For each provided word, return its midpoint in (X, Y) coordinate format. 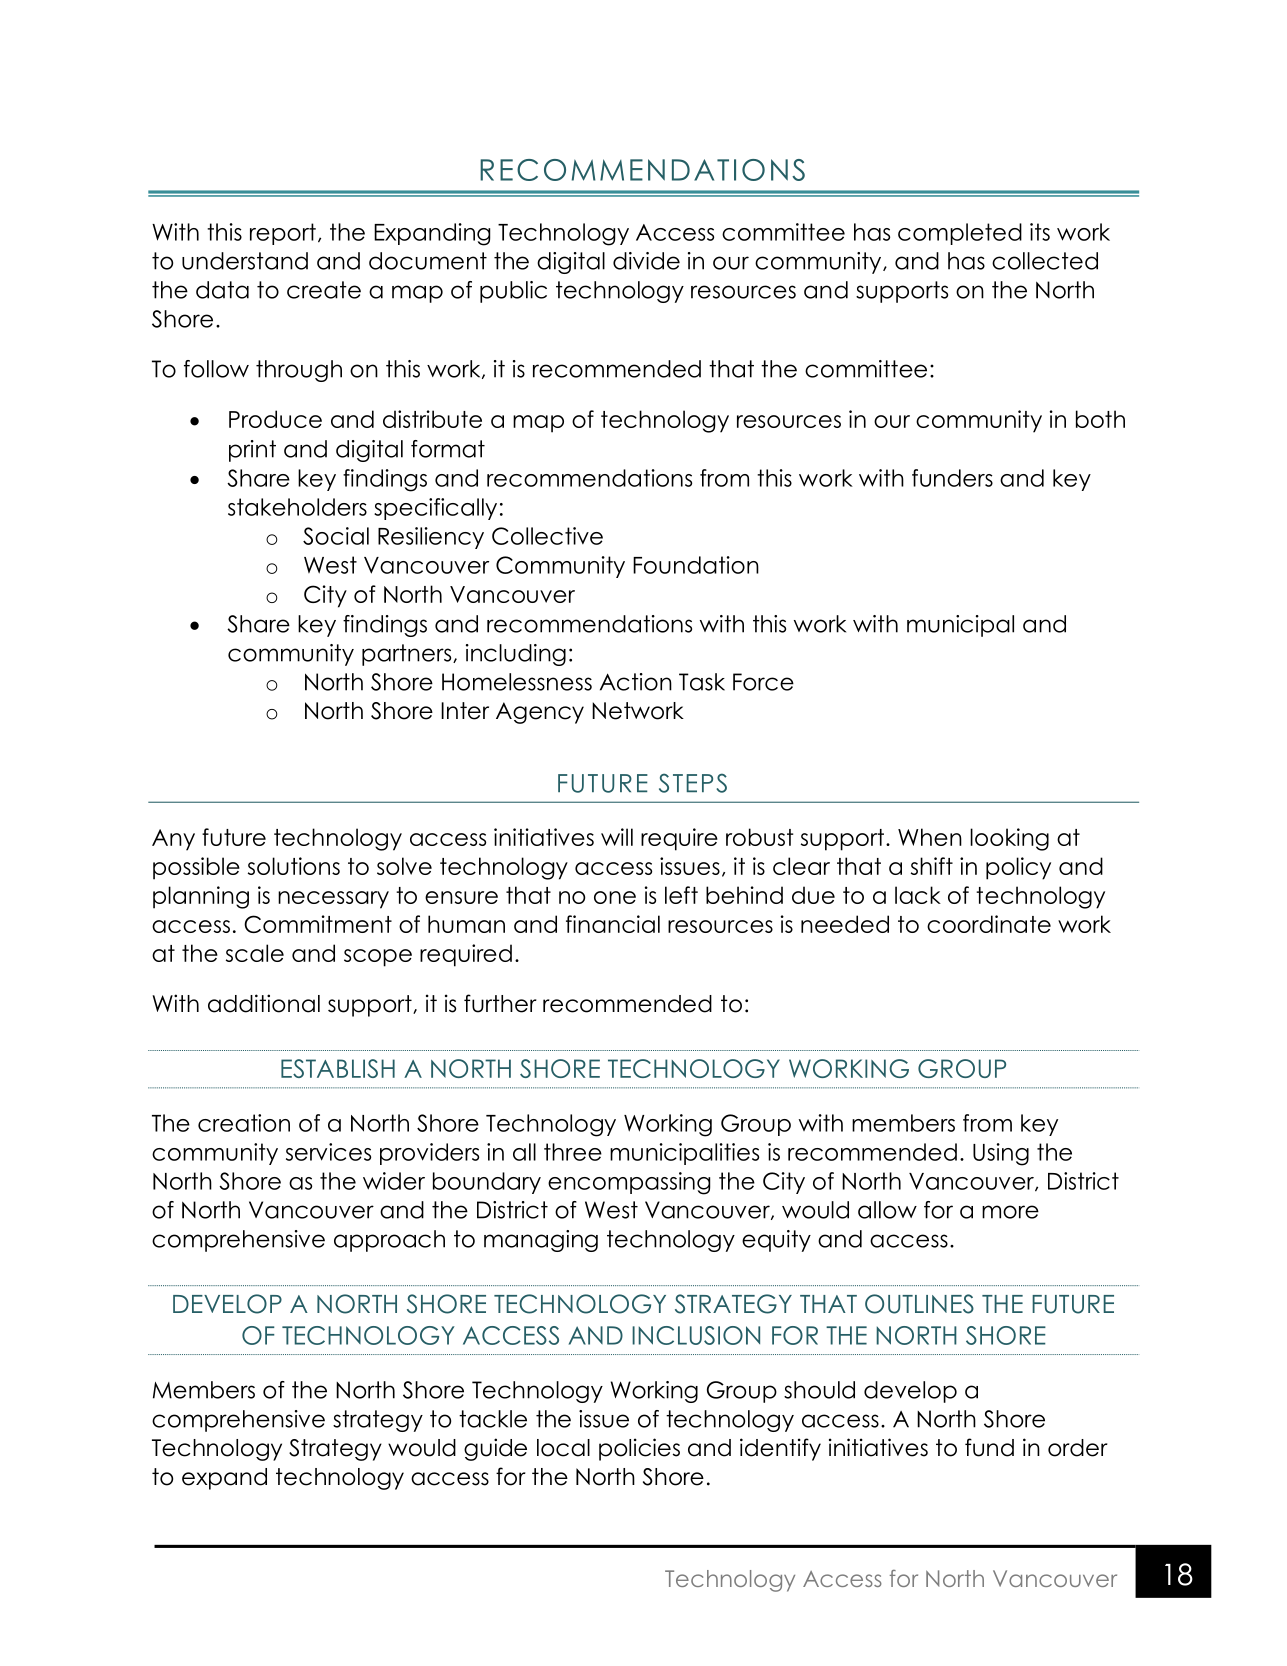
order (1078, 1448)
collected (1045, 261)
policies (639, 1449)
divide (646, 261)
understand (245, 261)
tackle (493, 1419)
